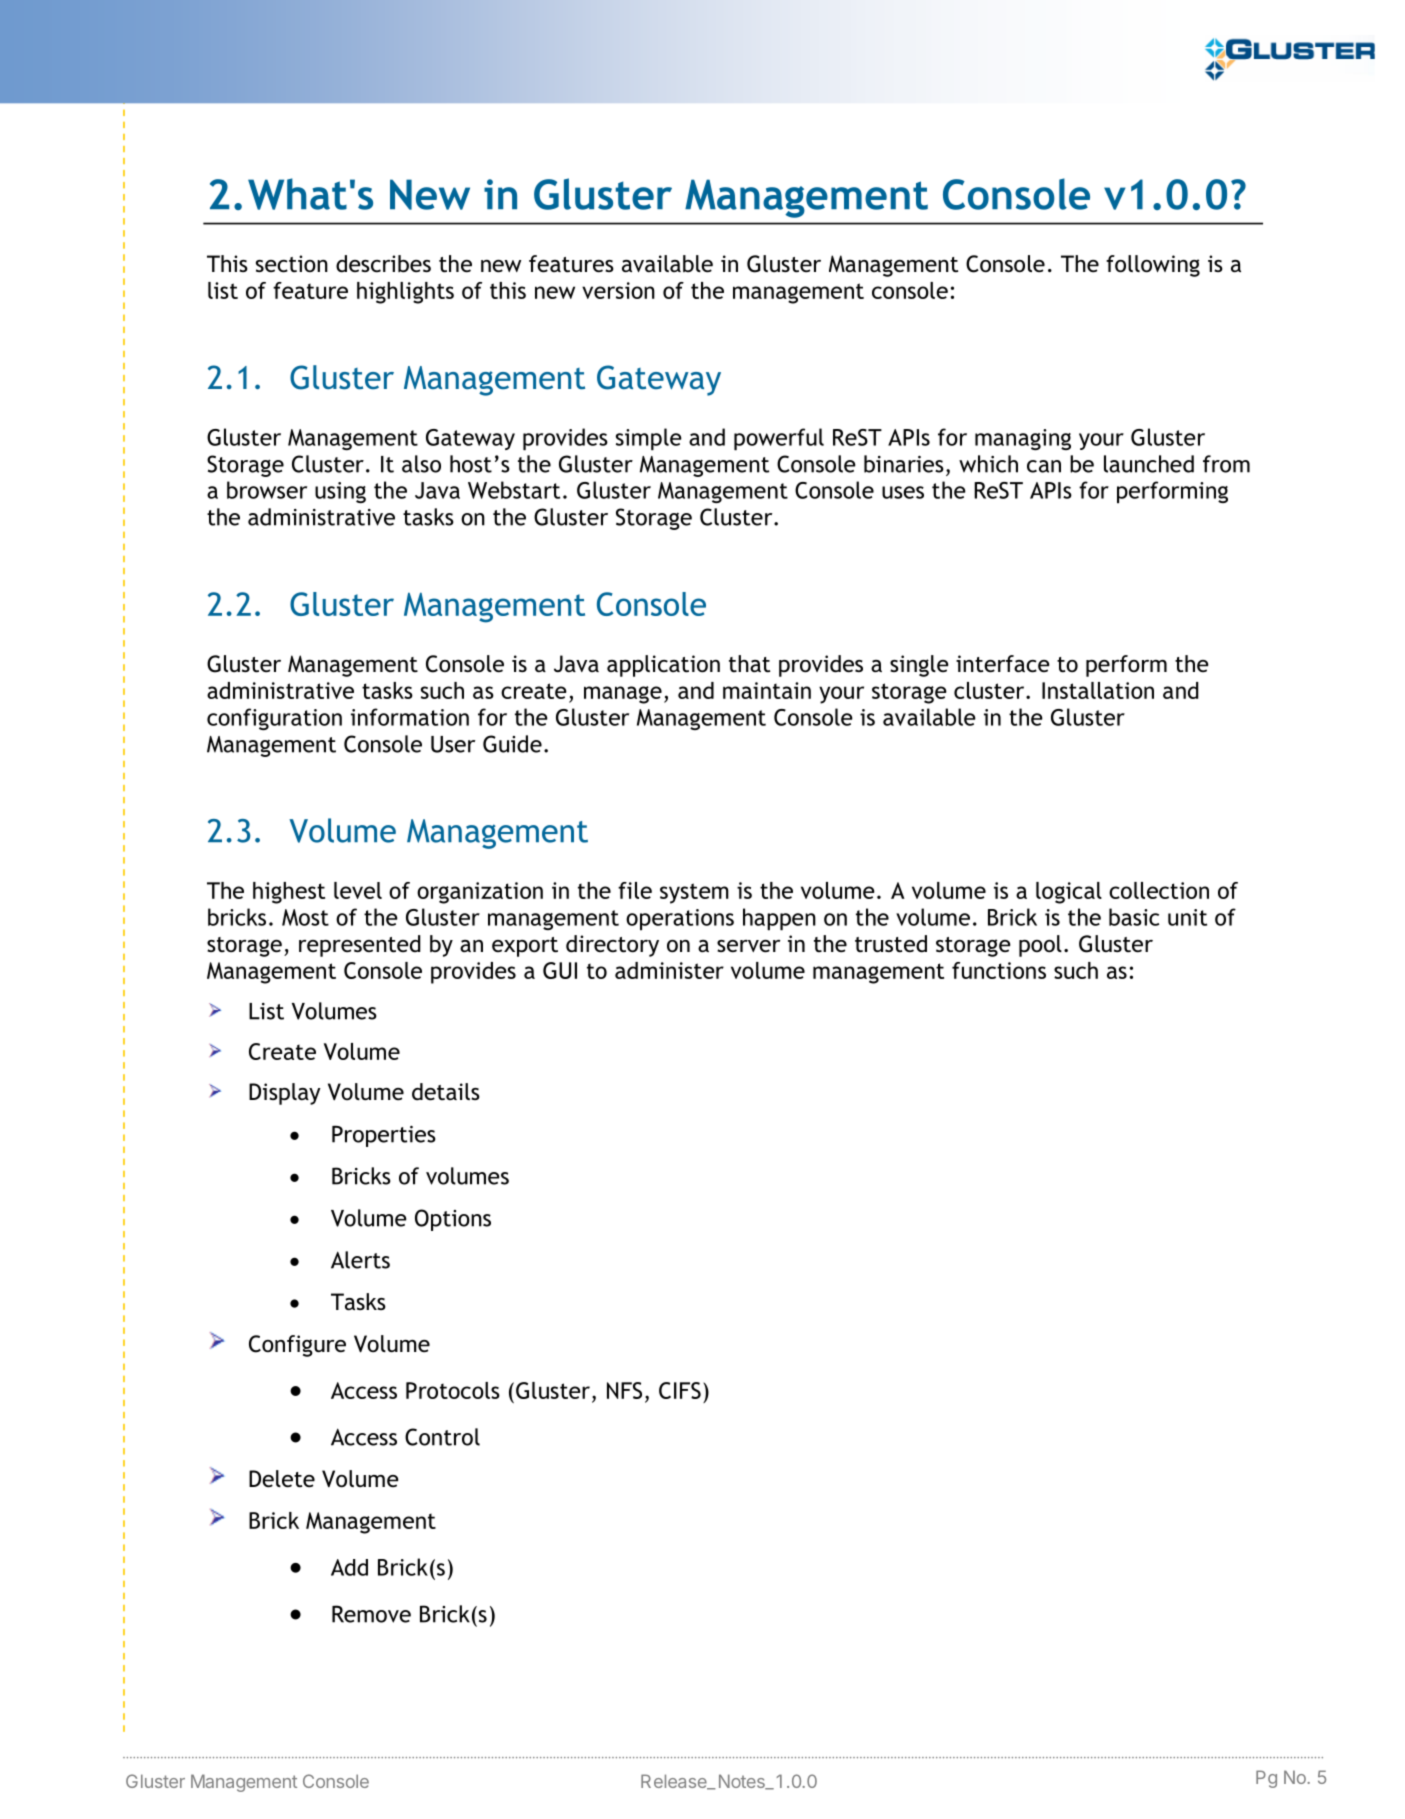 This screenshot has height=1819, width=1405. I want to click on Add, so click(349, 1567).
